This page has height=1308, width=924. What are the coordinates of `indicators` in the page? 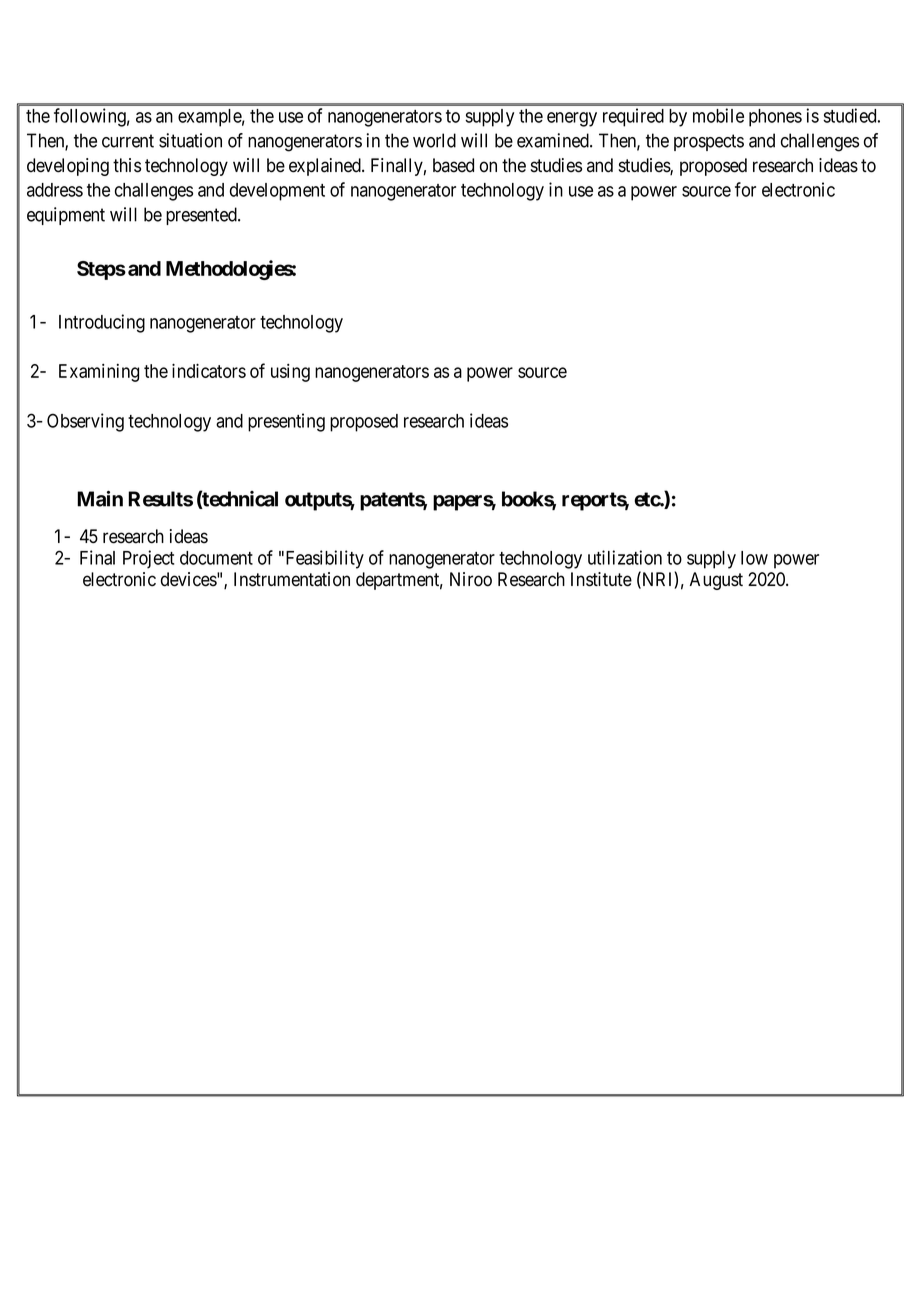 It's located at (209, 370).
